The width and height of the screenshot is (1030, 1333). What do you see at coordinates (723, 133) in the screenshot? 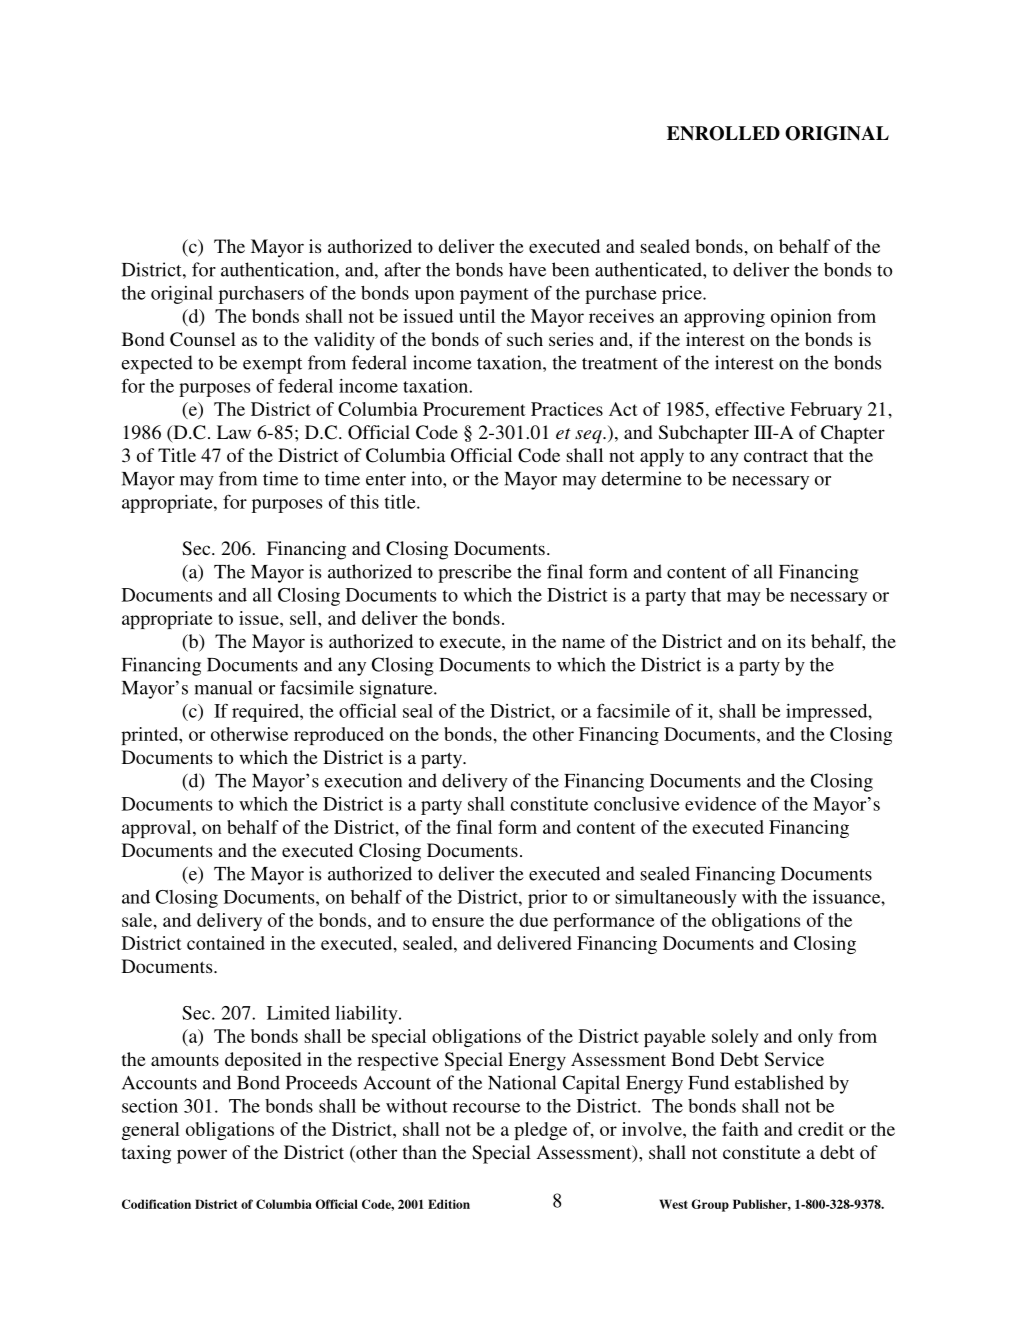
I see `ENROLLED` at bounding box center [723, 133].
